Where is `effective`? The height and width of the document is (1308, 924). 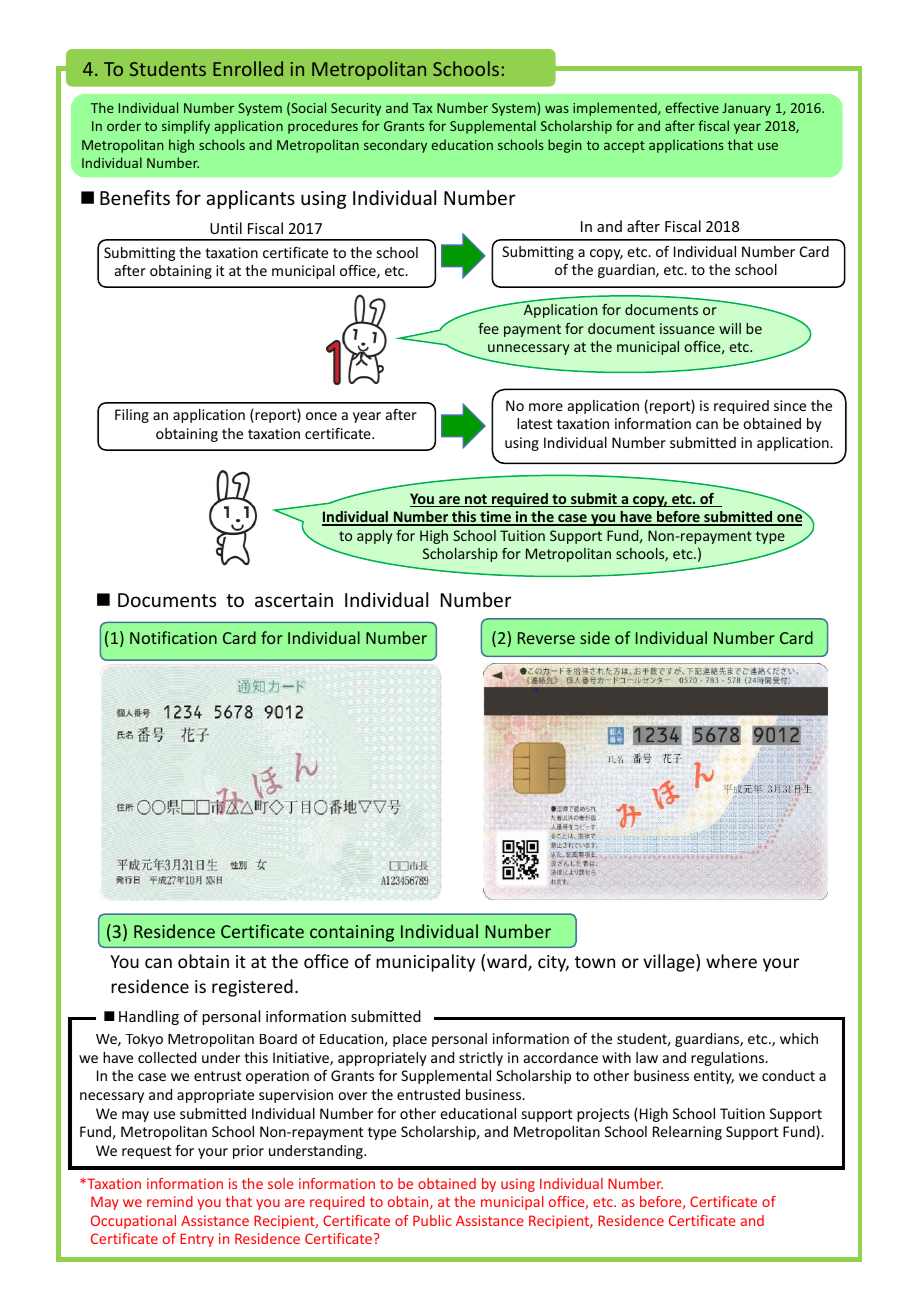 effective is located at coordinates (692, 107).
